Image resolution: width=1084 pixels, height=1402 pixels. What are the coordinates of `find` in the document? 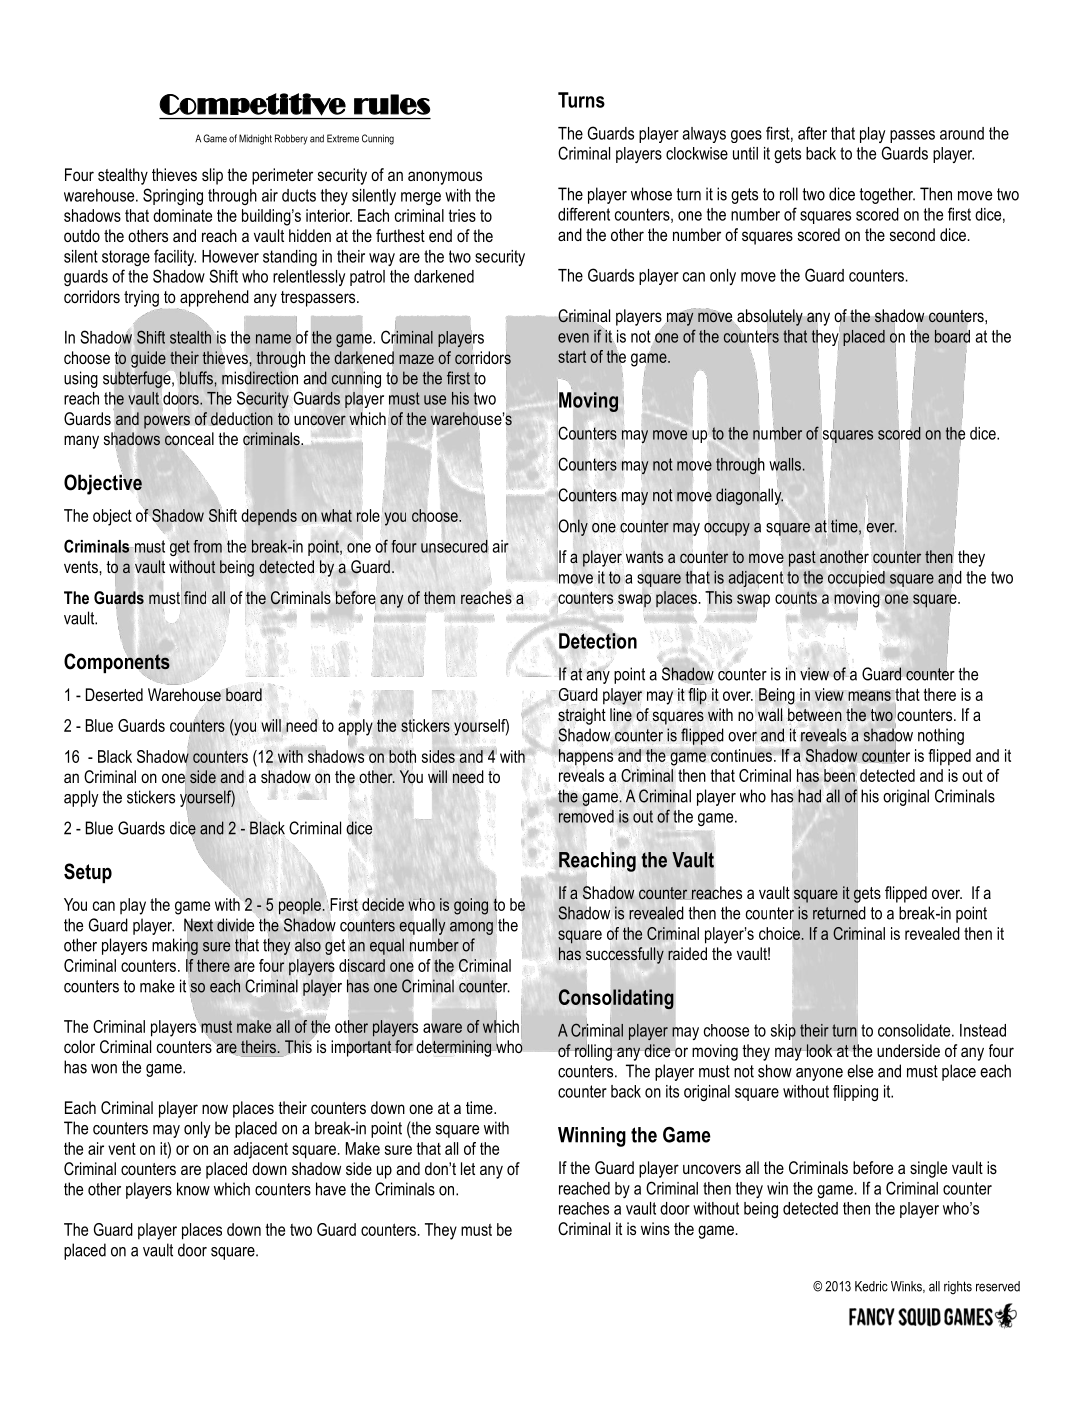 It's located at (195, 597).
